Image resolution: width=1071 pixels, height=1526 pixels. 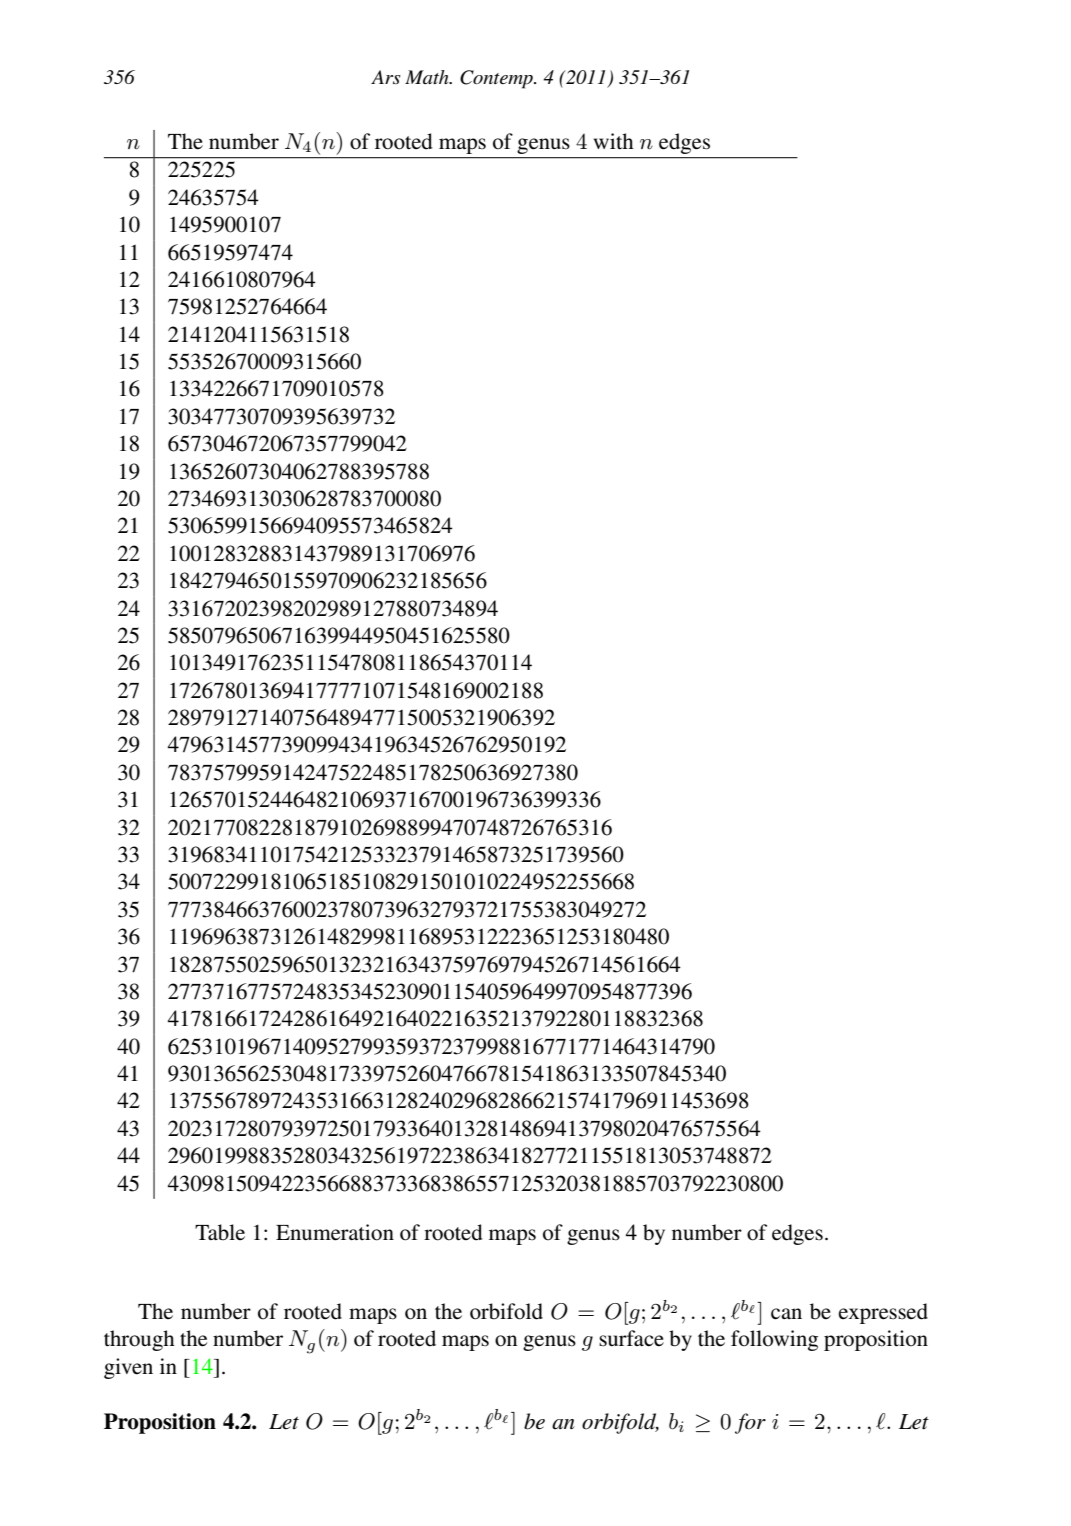 I want to click on Enumeration, so click(x=335, y=1232).
